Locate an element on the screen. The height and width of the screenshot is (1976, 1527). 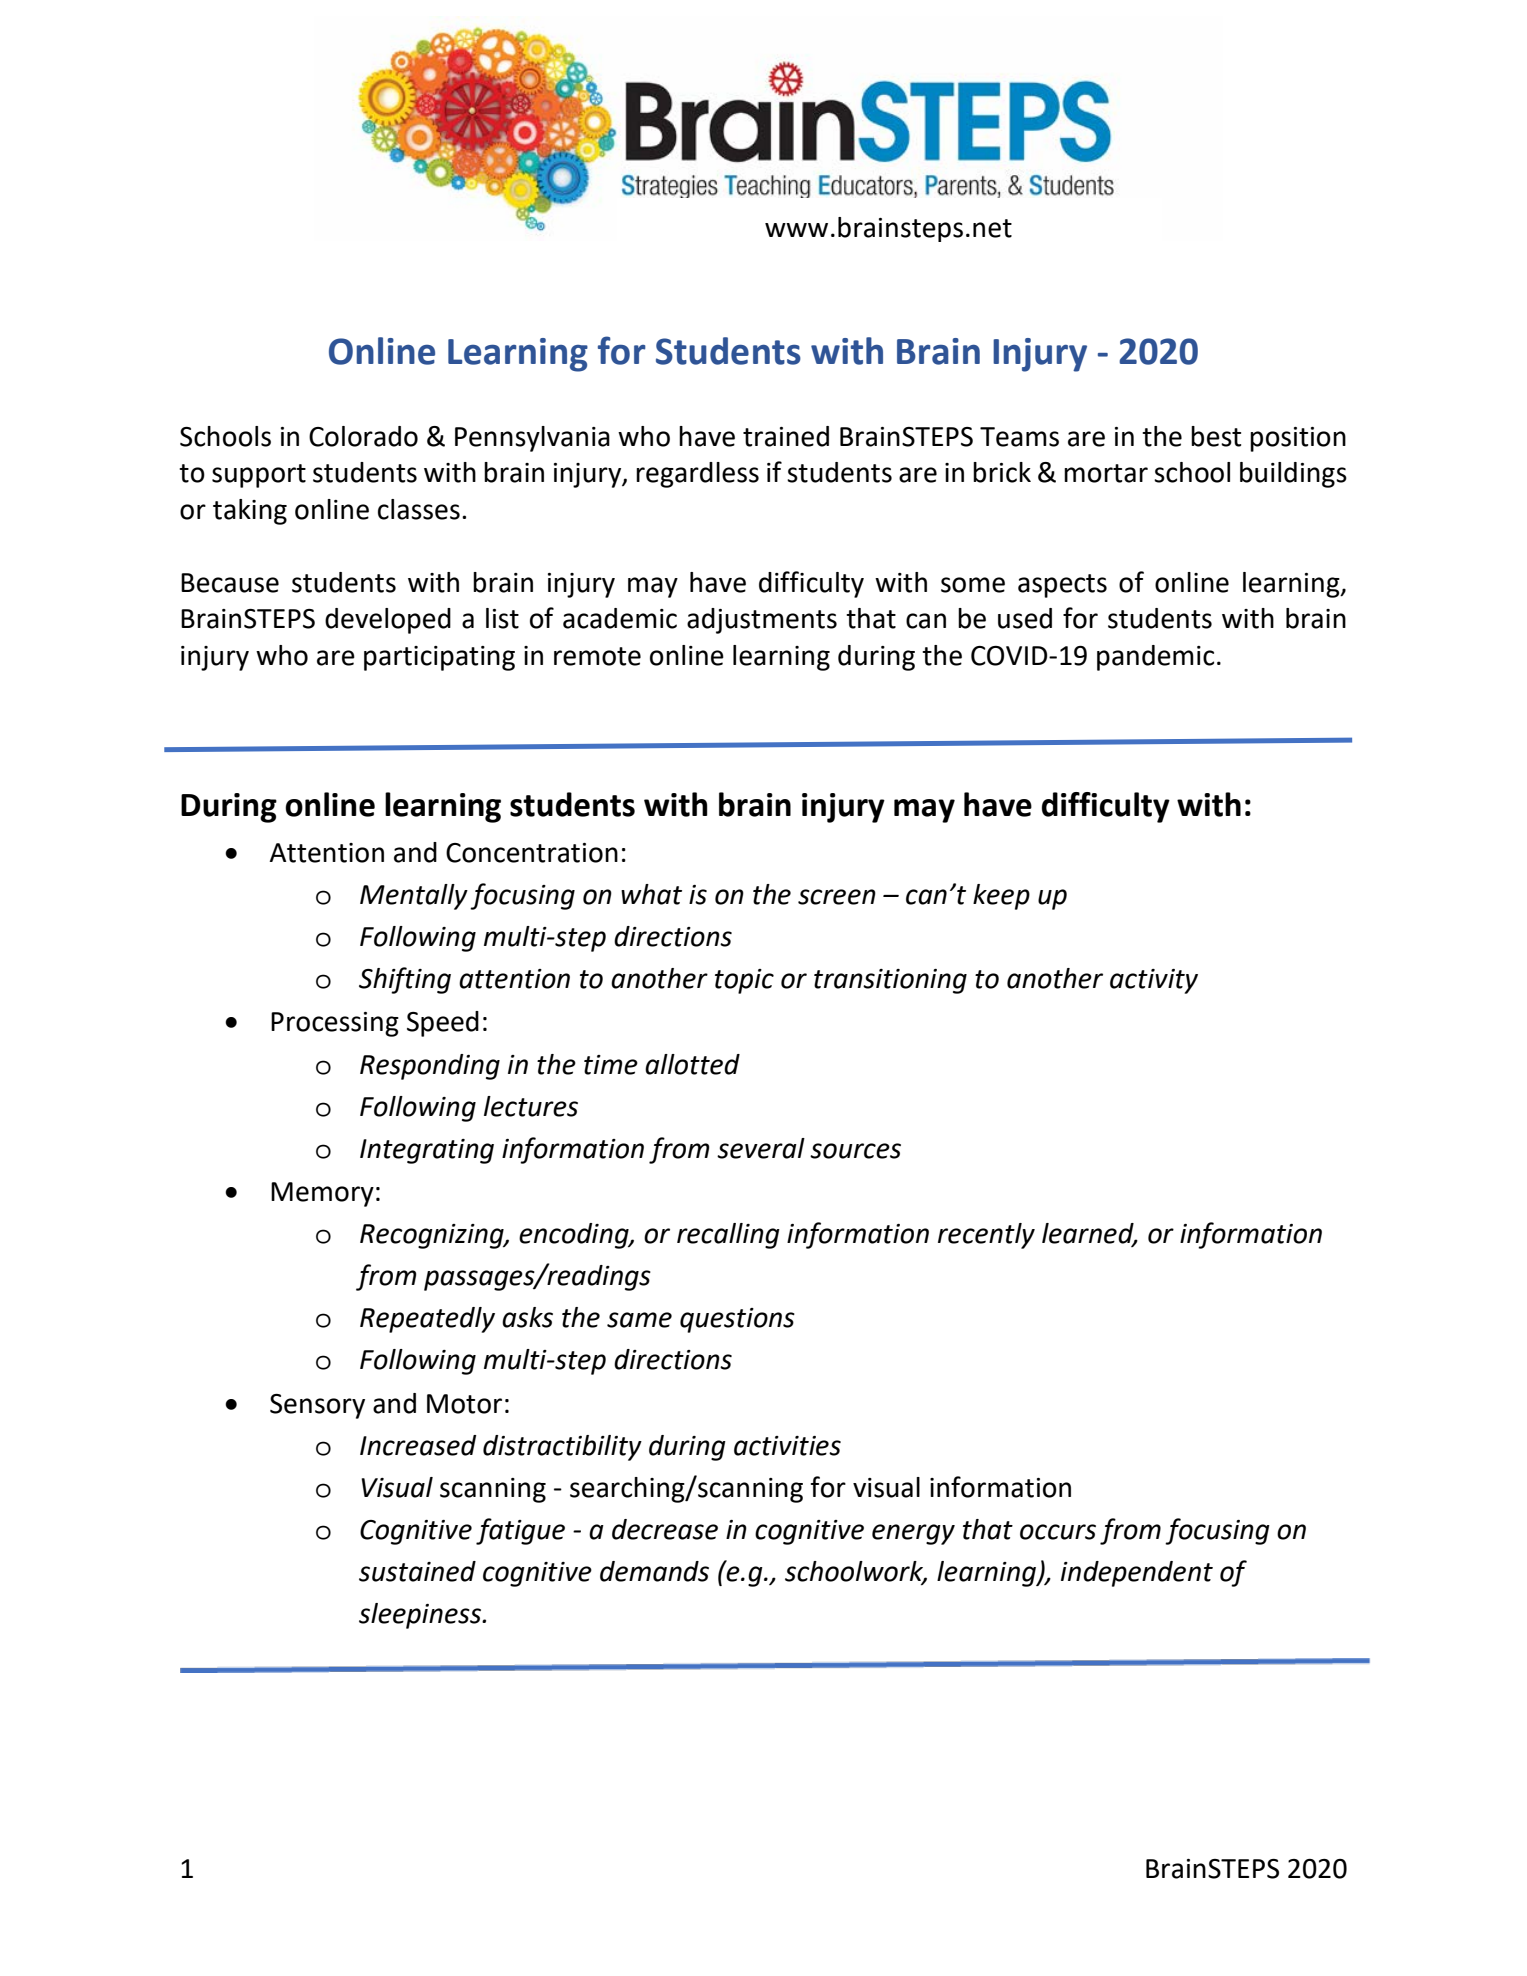
sustained is located at coordinates (417, 1571).
